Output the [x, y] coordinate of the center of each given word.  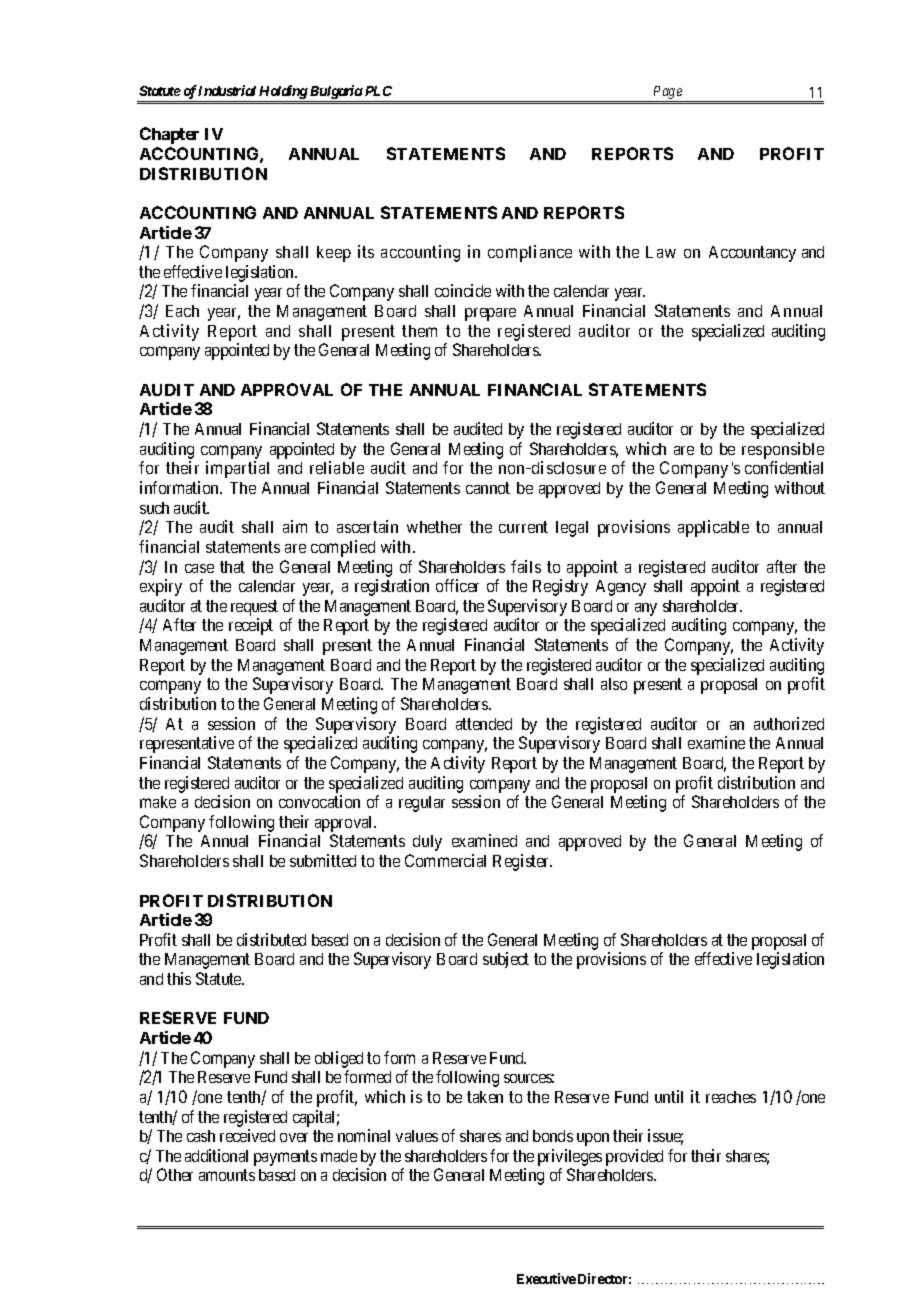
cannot [488, 488]
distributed [271, 939]
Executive [546, 1278]
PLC [377, 91]
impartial [237, 469]
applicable [713, 528]
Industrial [227, 90]
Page [667, 94]
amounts [227, 1175]
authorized [789, 723]
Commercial [445, 860]
